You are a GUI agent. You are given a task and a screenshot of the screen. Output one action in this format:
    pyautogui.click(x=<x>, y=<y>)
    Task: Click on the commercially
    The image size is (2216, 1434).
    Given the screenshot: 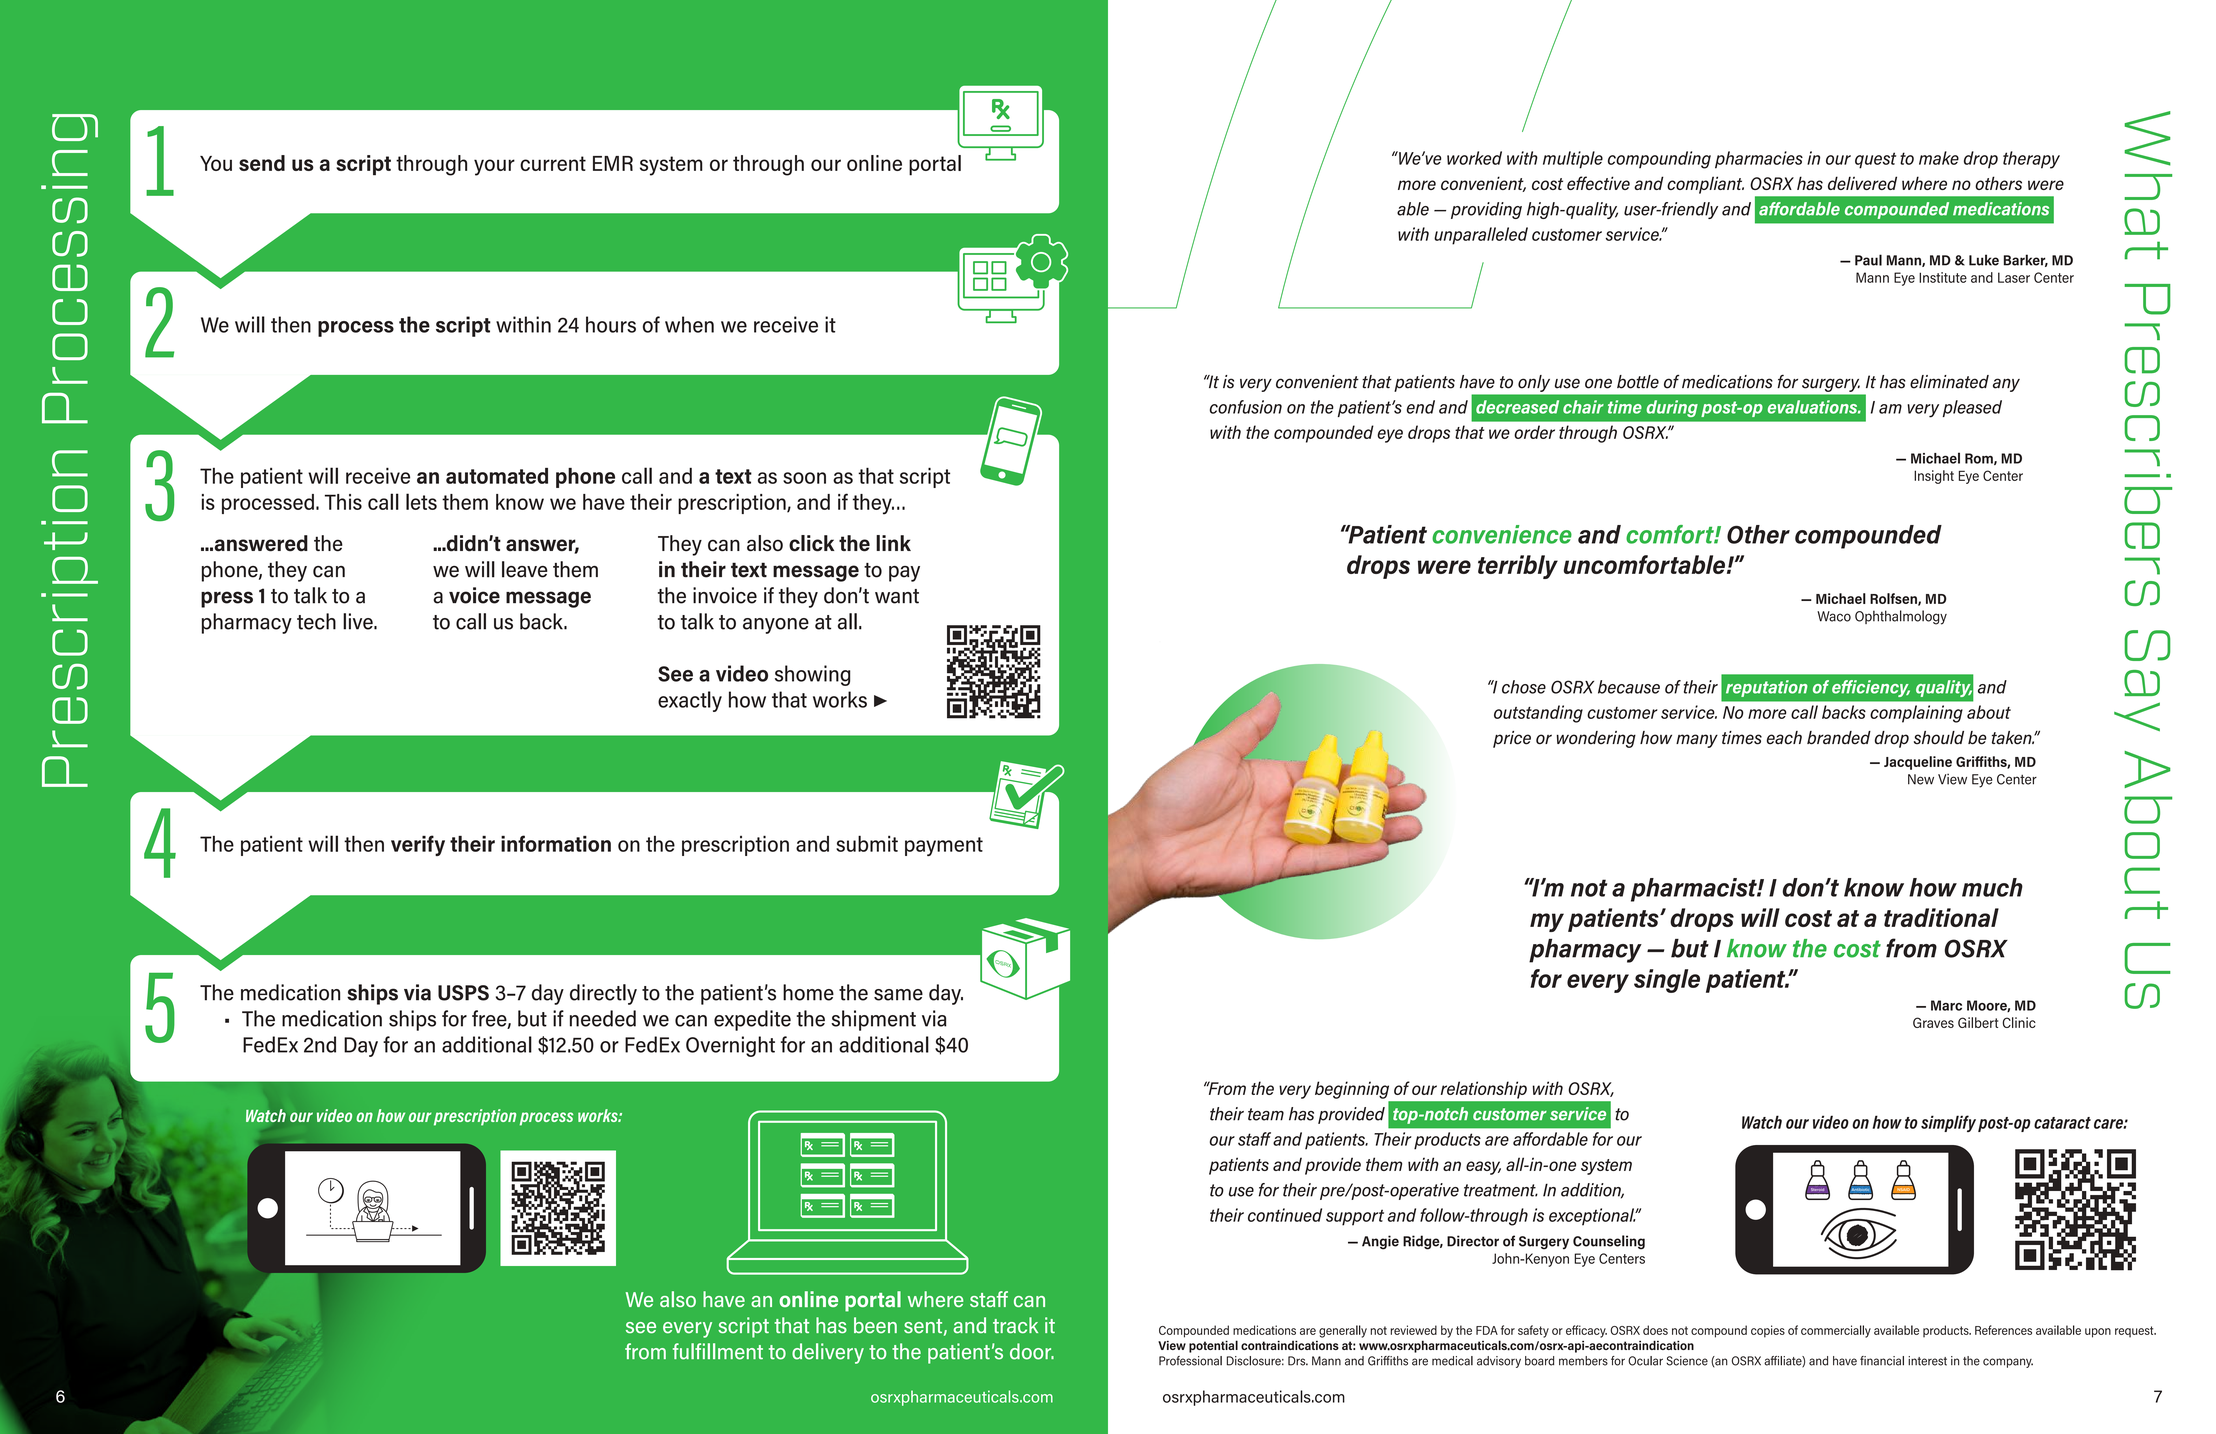 What is the action you would take?
    pyautogui.click(x=1836, y=1331)
